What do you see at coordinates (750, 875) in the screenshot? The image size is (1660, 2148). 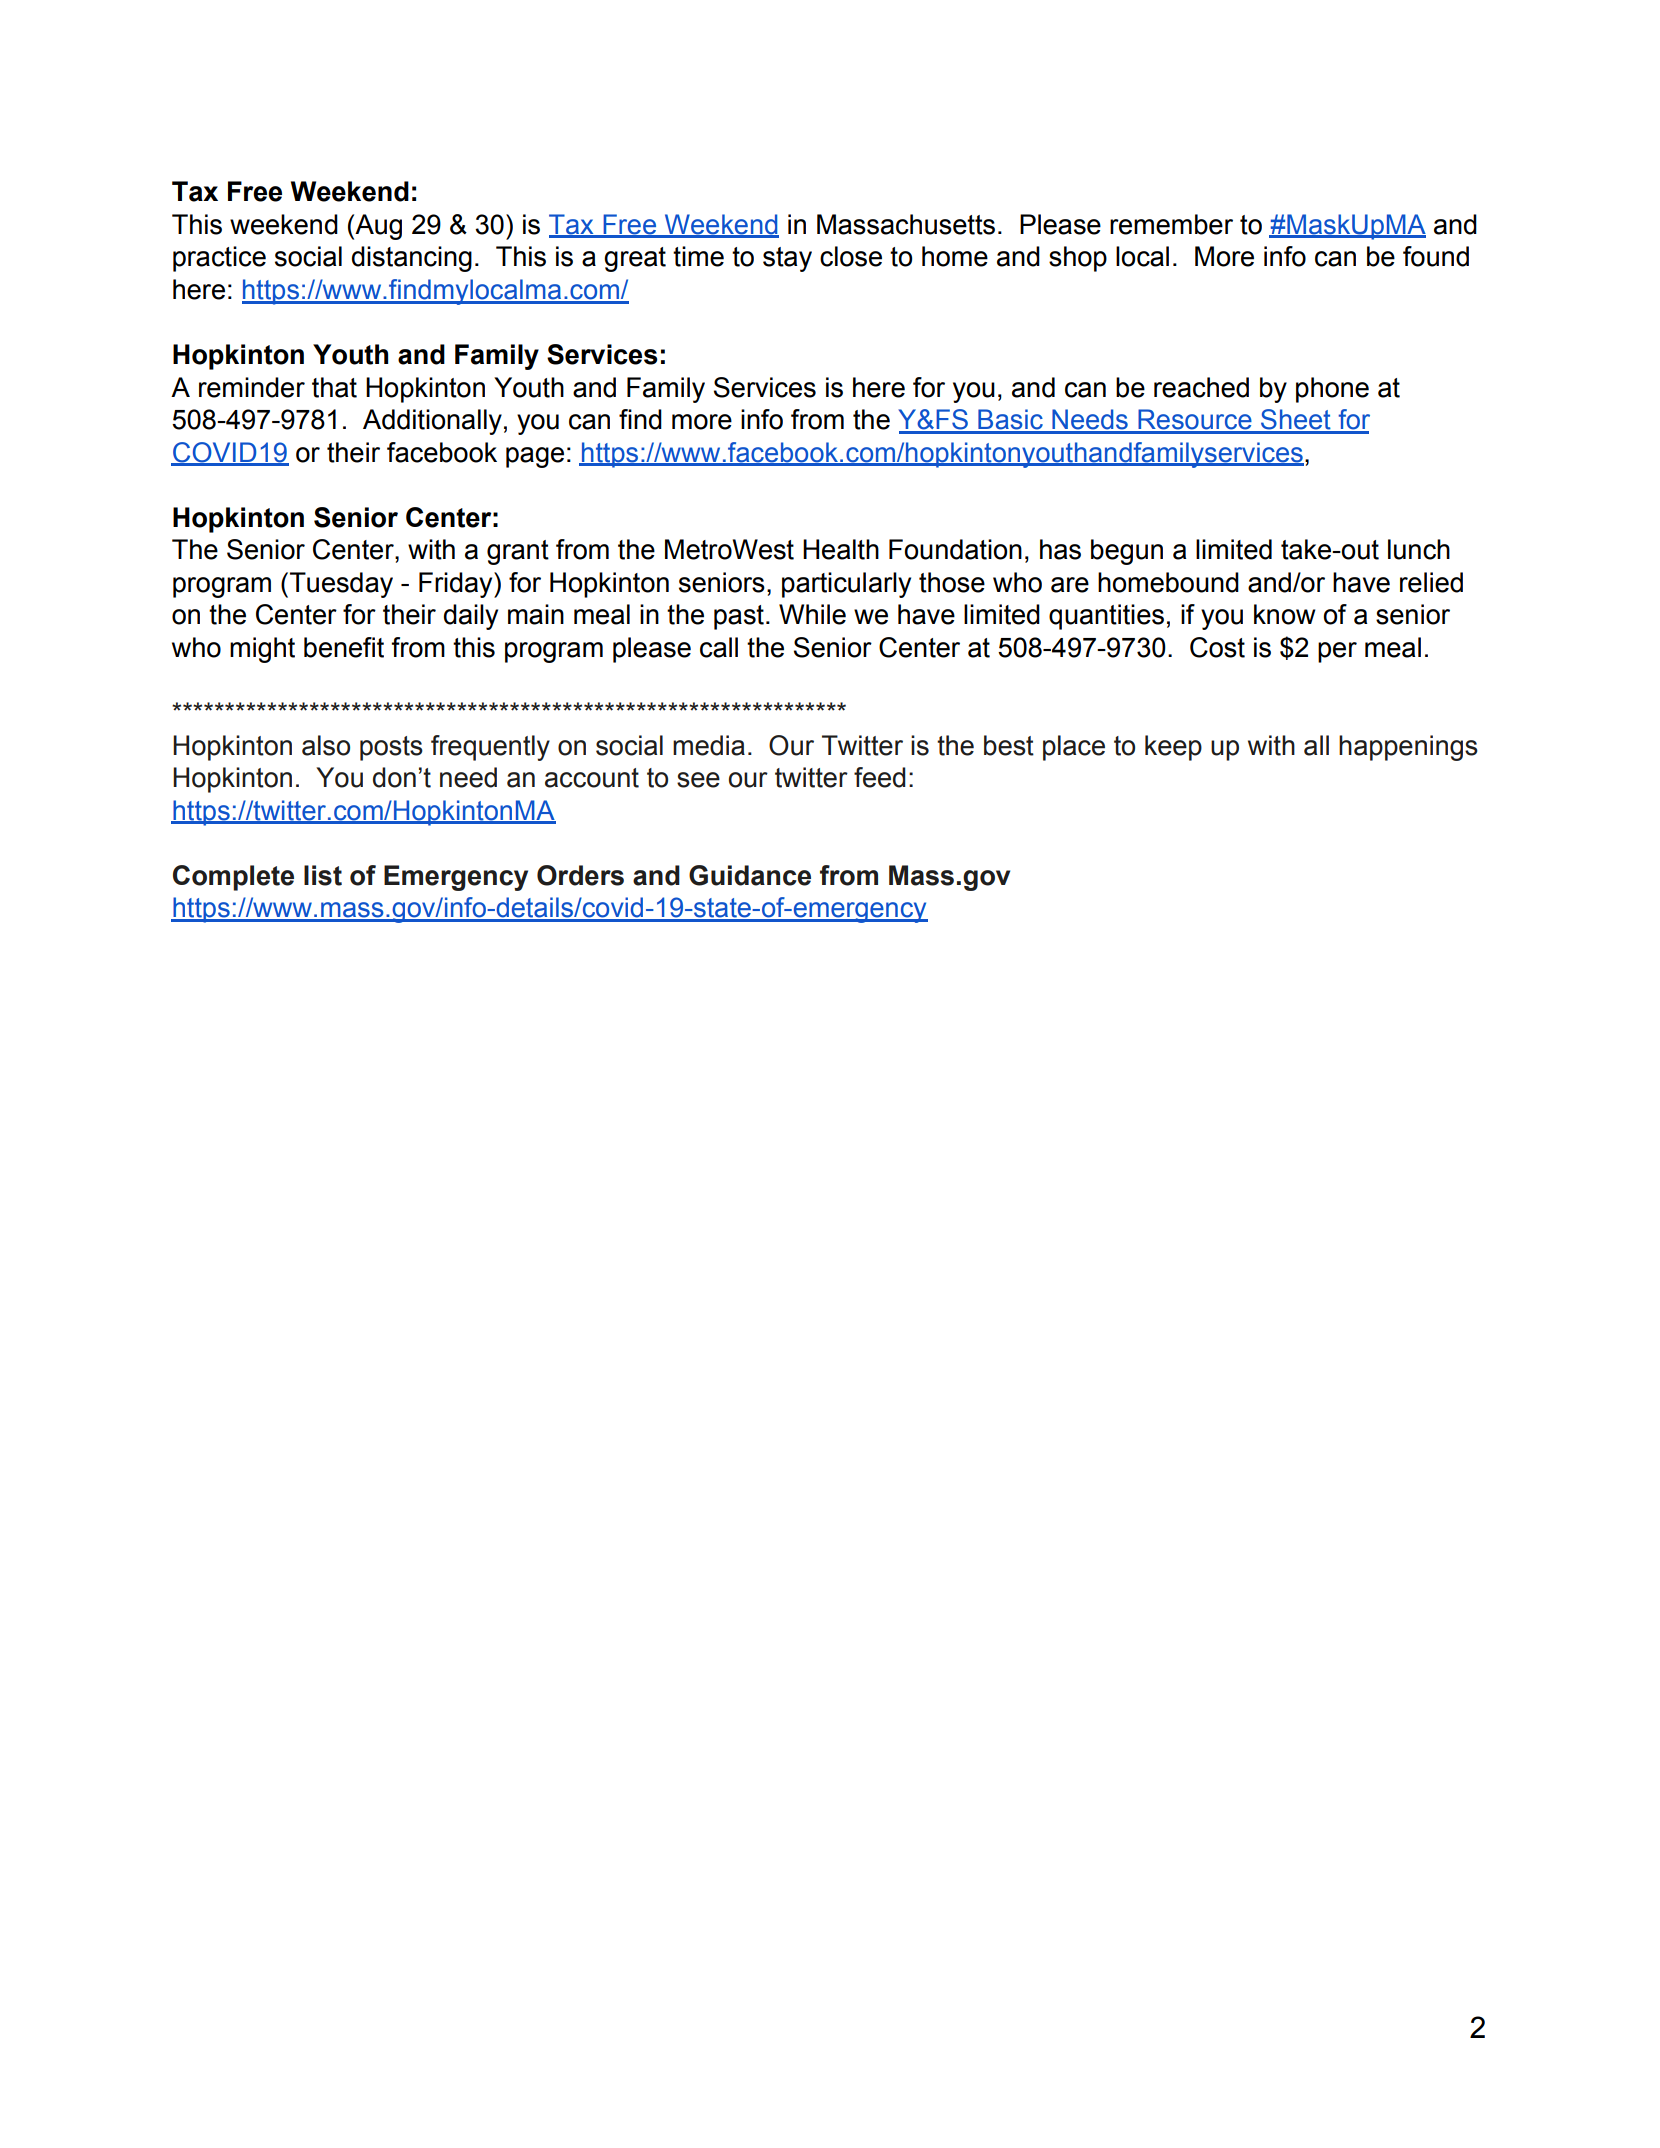 I see `Guidance` at bounding box center [750, 875].
